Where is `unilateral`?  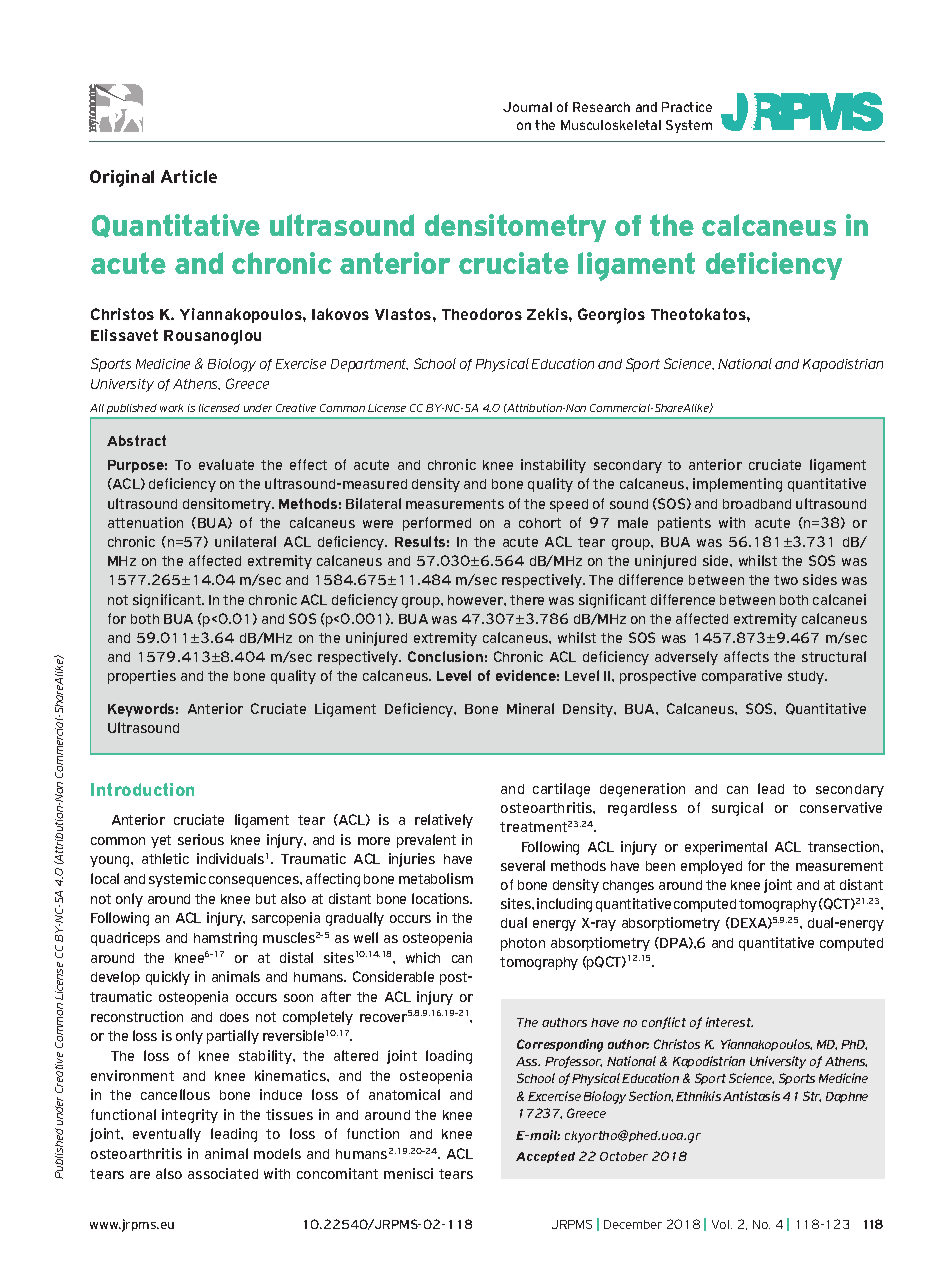
unilateral is located at coordinates (245, 541).
